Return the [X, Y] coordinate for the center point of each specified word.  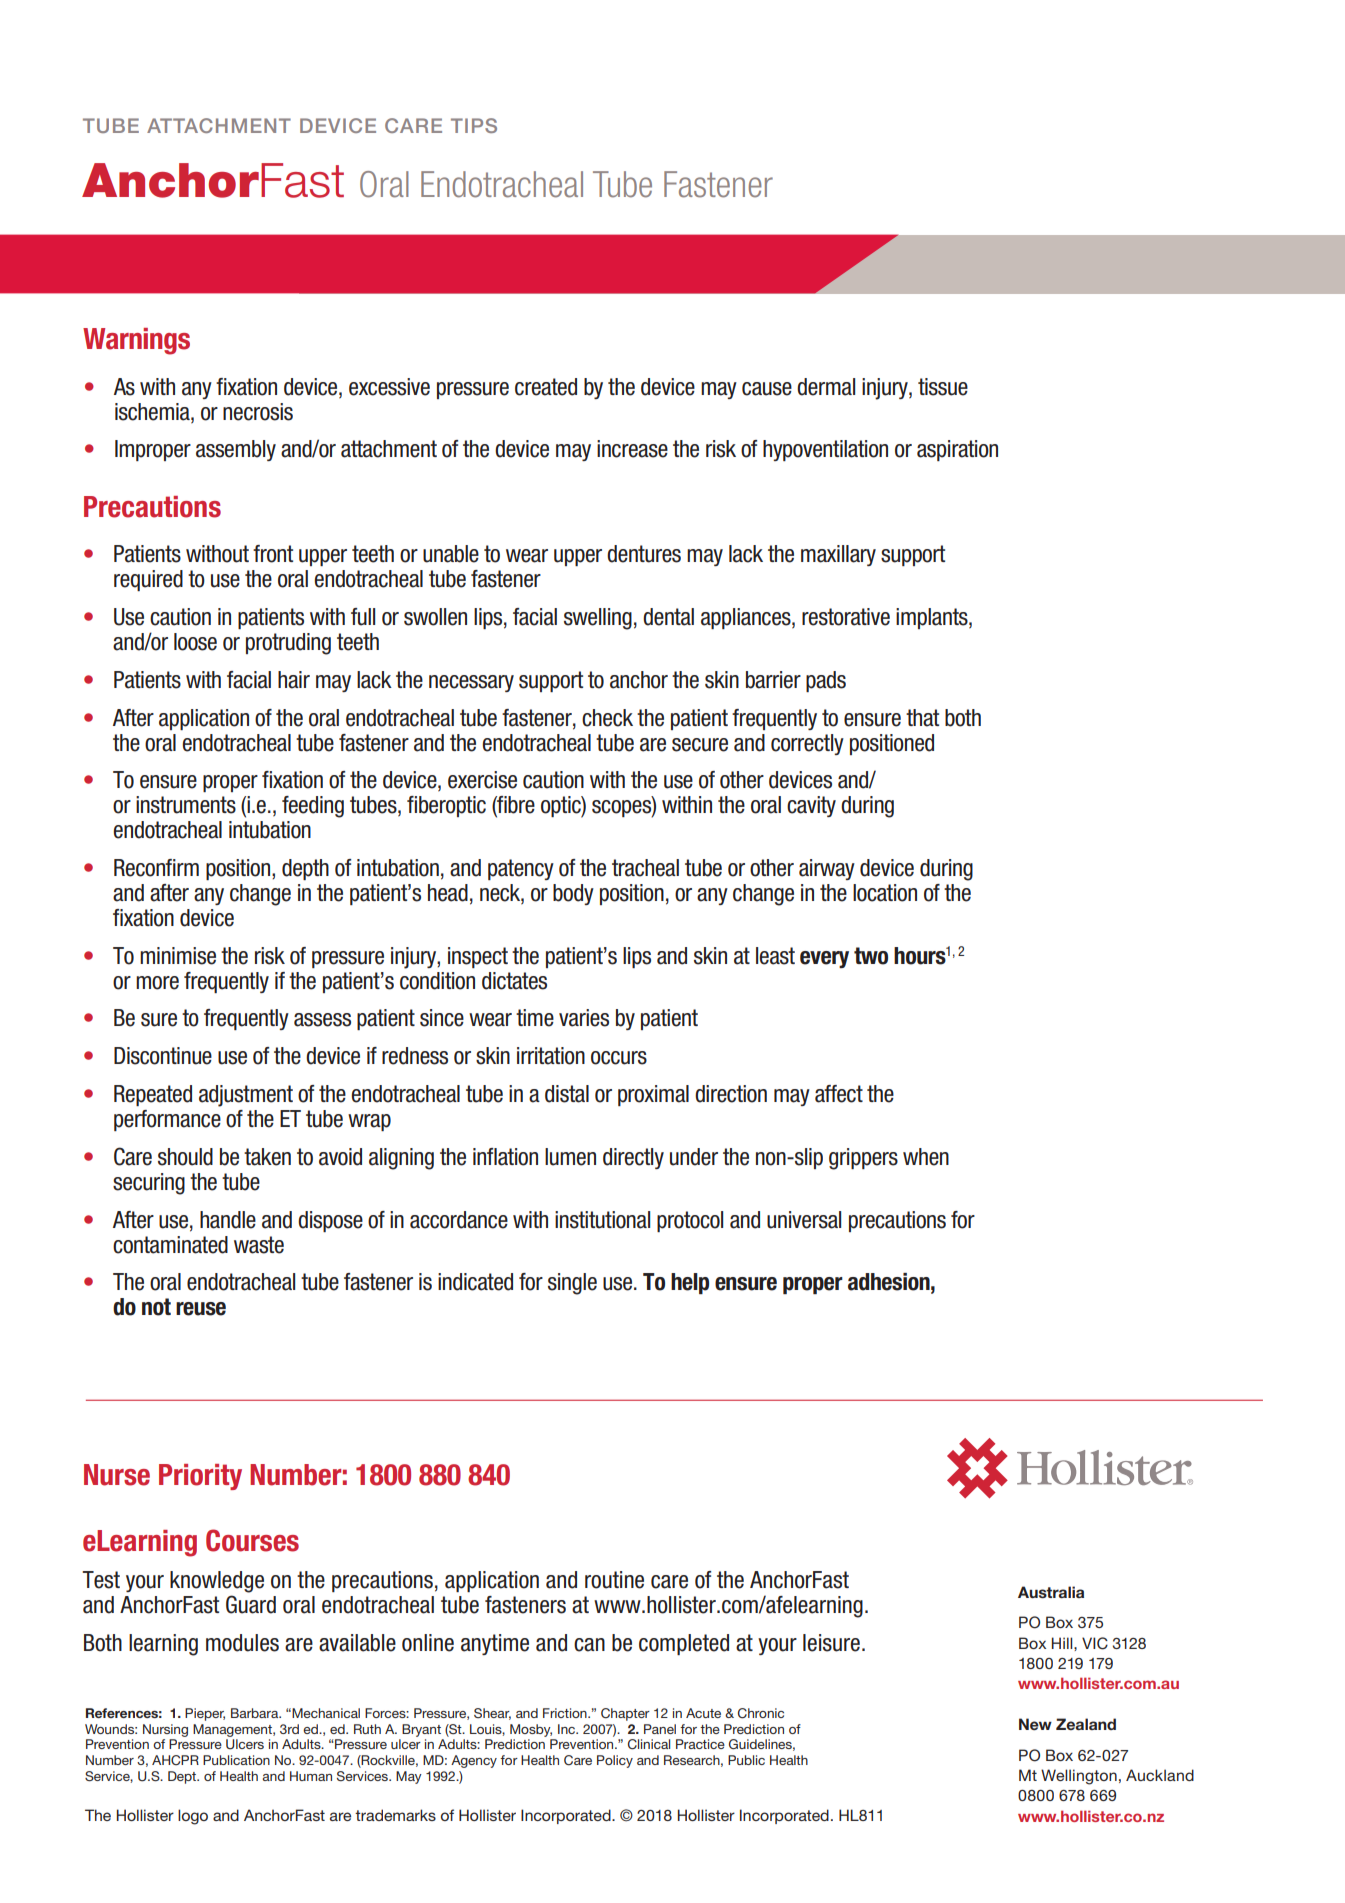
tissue [943, 387]
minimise [178, 956]
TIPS [474, 125]
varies [584, 1018]
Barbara [256, 1713]
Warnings [136, 341]
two [871, 956]
